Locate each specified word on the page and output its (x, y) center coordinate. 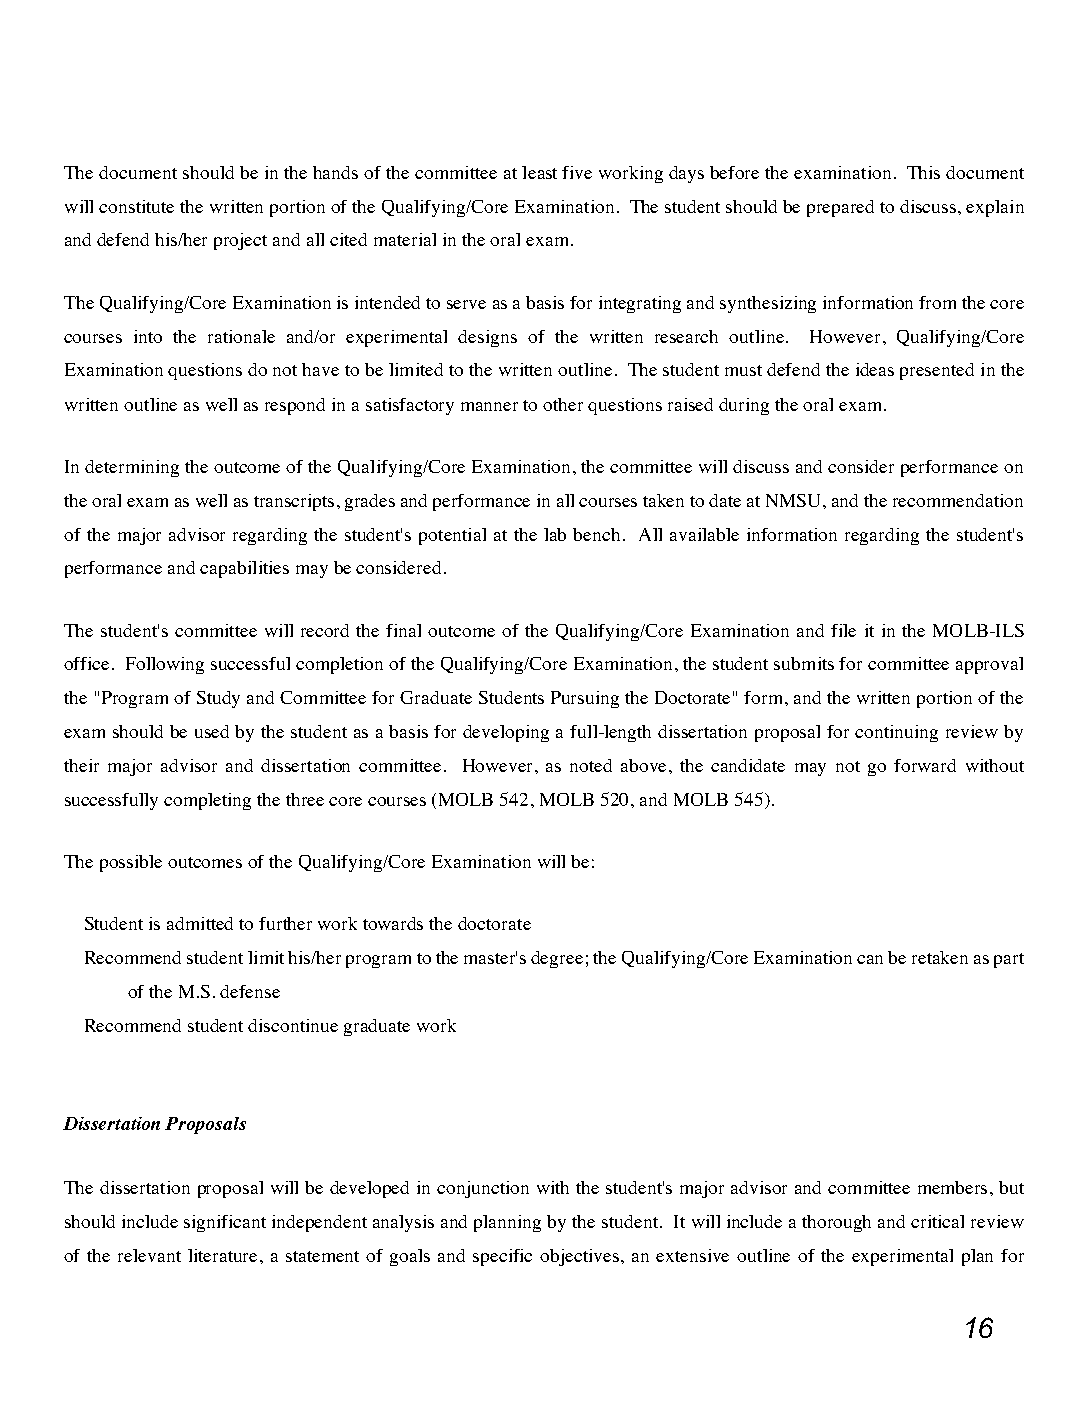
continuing (896, 733)
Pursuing (585, 699)
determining (132, 468)
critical (937, 1221)
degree (557, 959)
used (212, 731)
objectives (581, 1257)
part (1009, 960)
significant (225, 1223)
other (563, 404)
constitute (136, 206)
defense (250, 991)
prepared (840, 208)
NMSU (795, 500)
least (539, 172)
